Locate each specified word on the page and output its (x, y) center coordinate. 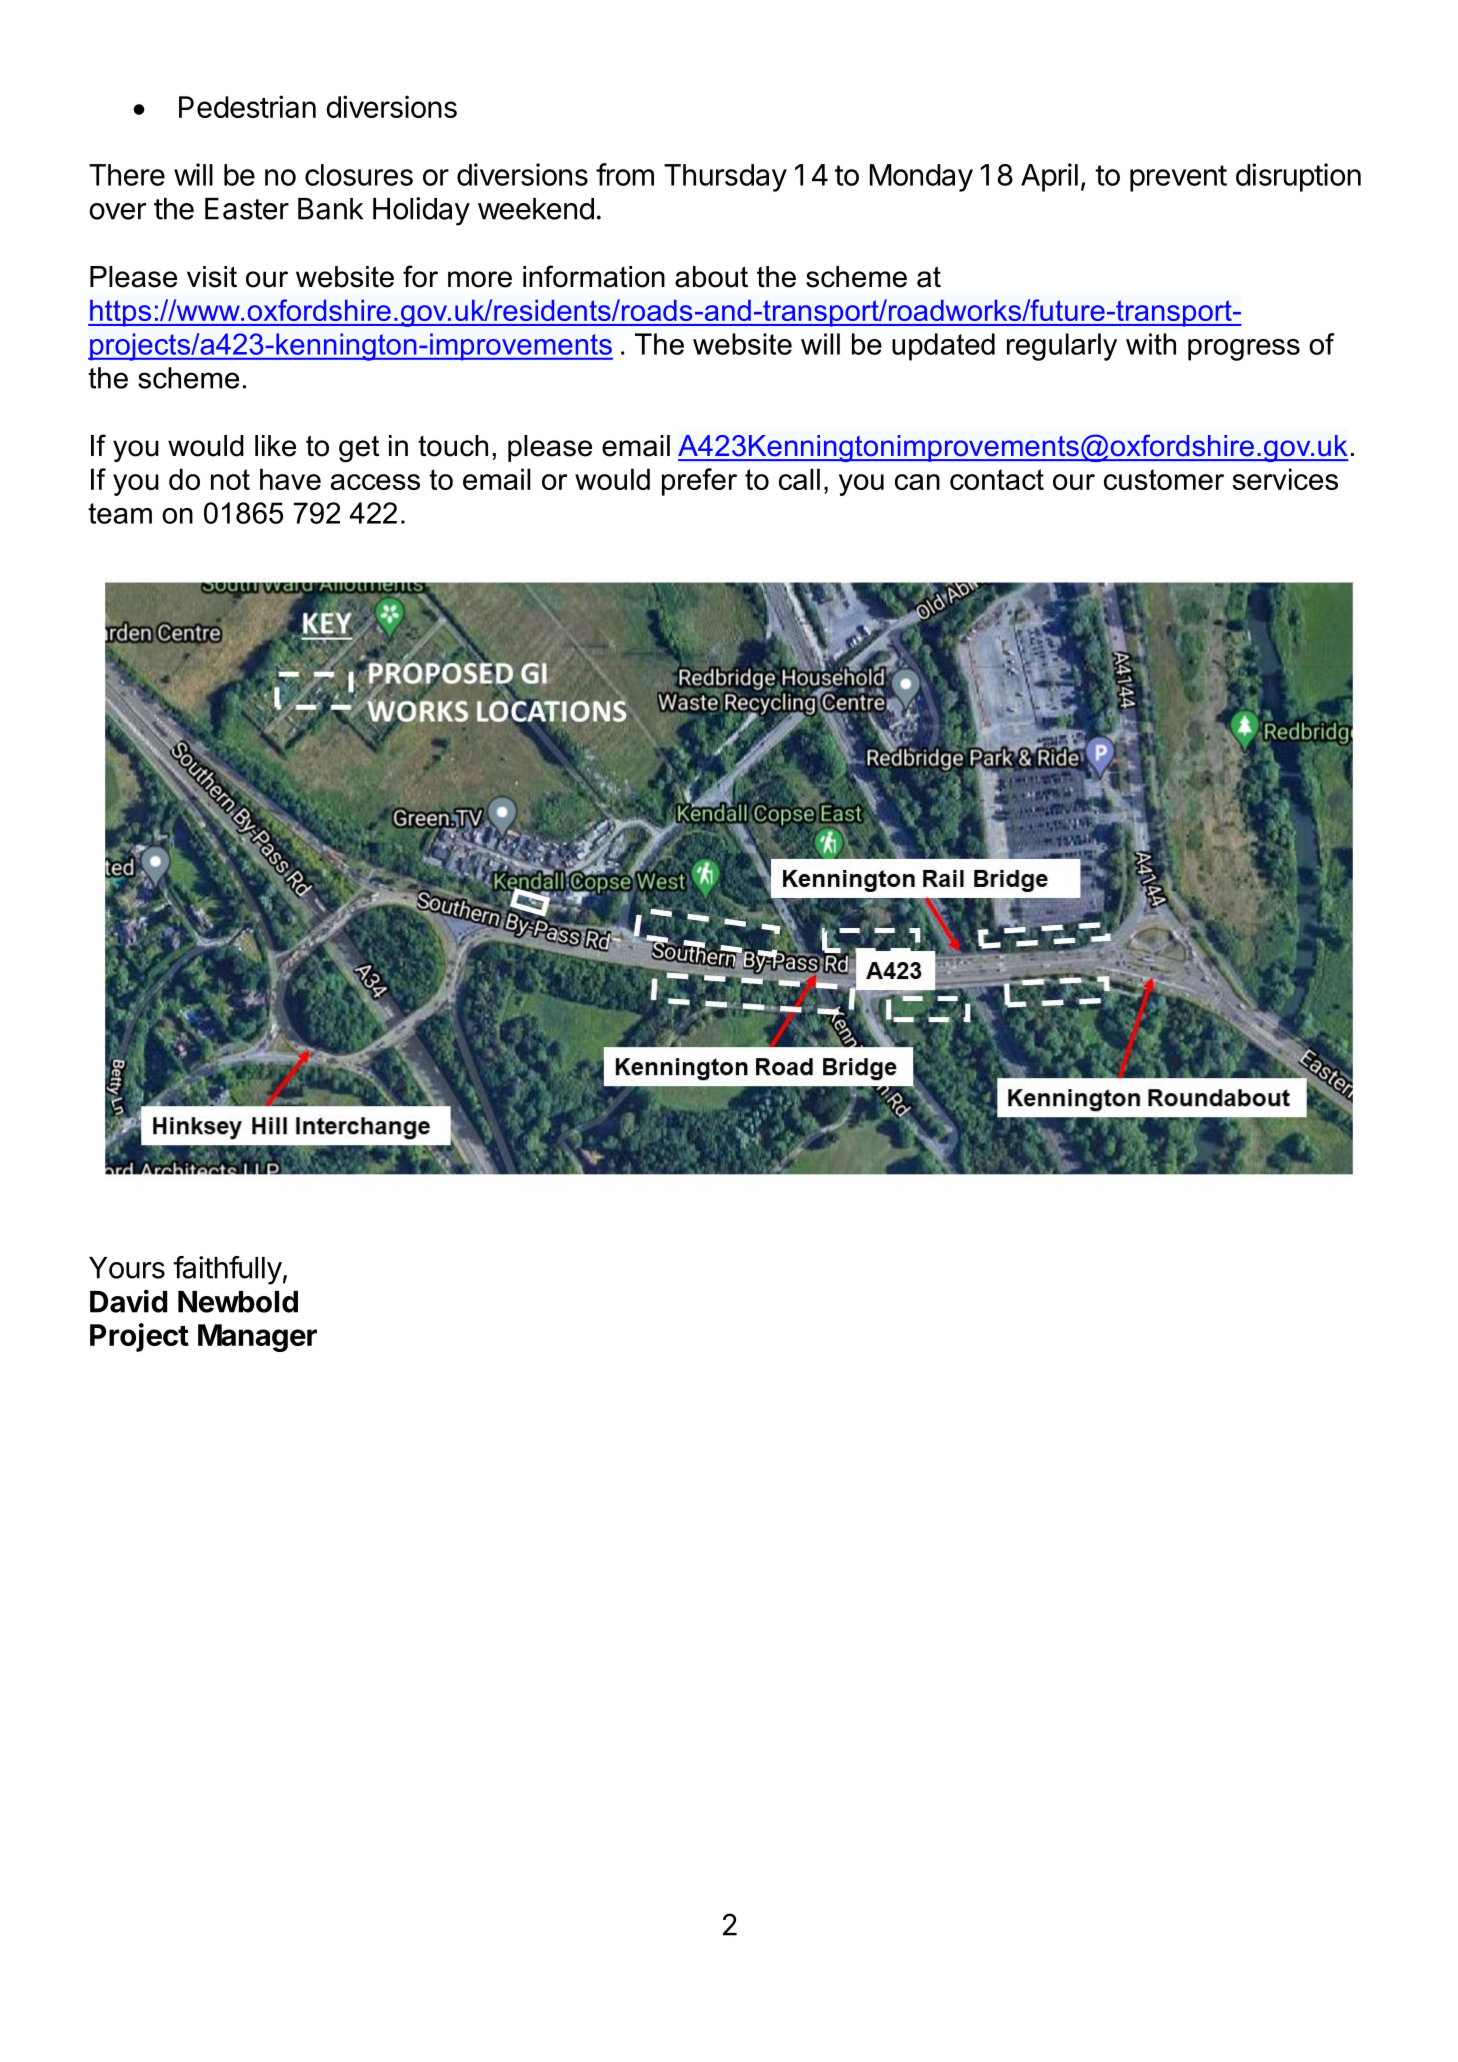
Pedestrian (247, 106)
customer (1164, 479)
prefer (699, 482)
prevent (1178, 178)
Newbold (238, 1302)
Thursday (725, 178)
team (120, 513)
